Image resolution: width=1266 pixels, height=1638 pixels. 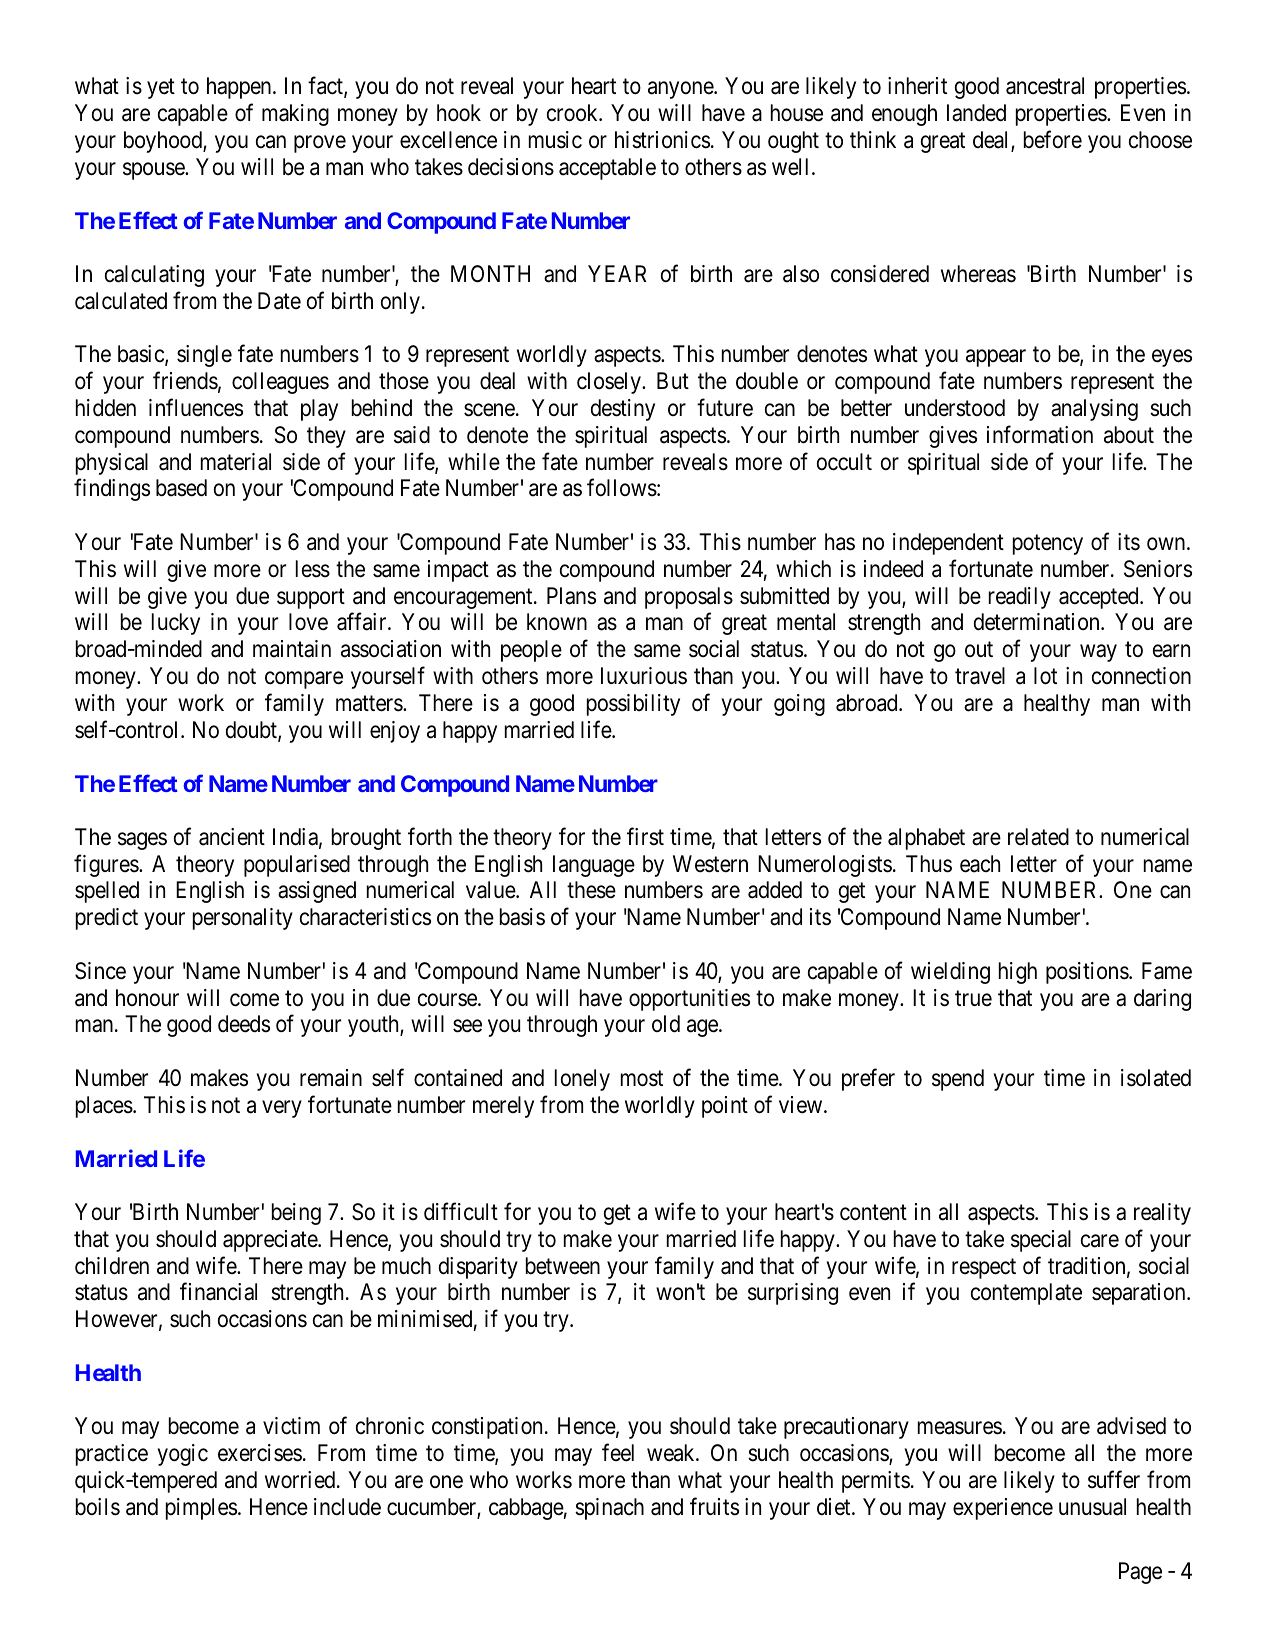 I want to click on material, so click(x=236, y=462).
